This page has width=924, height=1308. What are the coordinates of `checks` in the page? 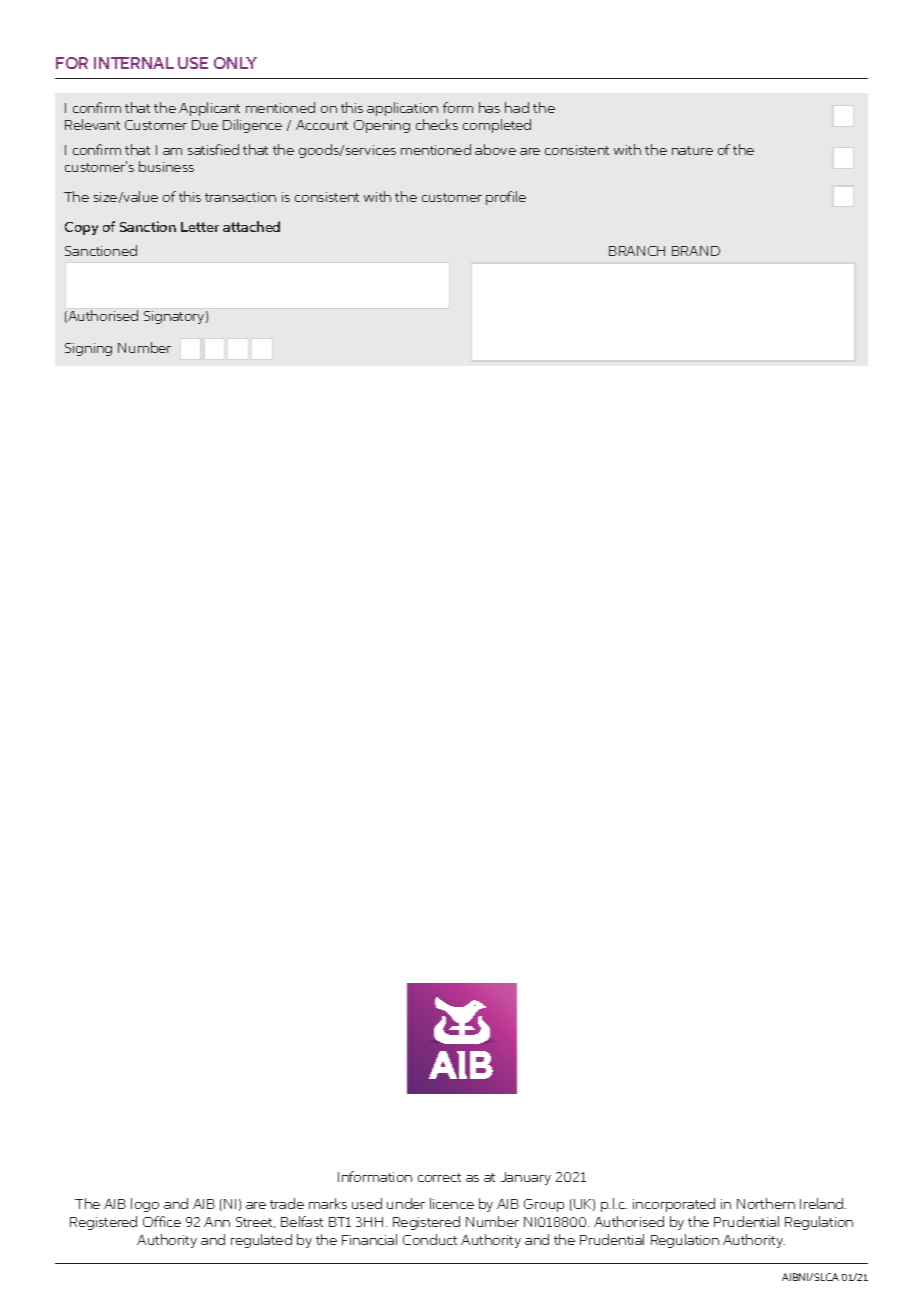 It's located at (437, 124).
